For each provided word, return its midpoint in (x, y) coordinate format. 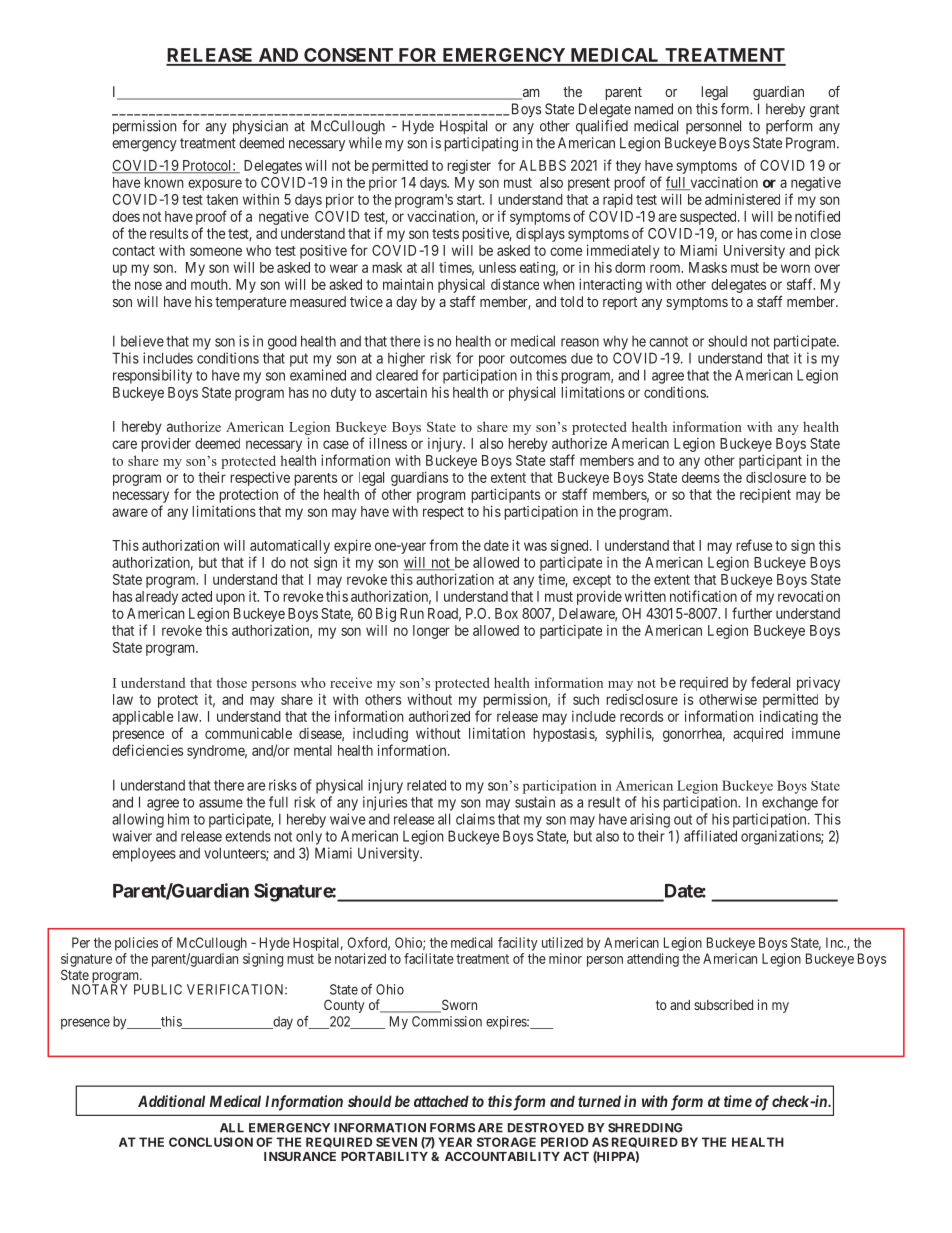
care (124, 444)
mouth (210, 284)
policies (136, 944)
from (443, 545)
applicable (143, 718)
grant (824, 111)
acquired (758, 735)
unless (497, 267)
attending (653, 960)
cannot (668, 341)
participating (481, 144)
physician (260, 127)
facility (518, 944)
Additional (171, 1101)
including (380, 735)
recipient (765, 496)
